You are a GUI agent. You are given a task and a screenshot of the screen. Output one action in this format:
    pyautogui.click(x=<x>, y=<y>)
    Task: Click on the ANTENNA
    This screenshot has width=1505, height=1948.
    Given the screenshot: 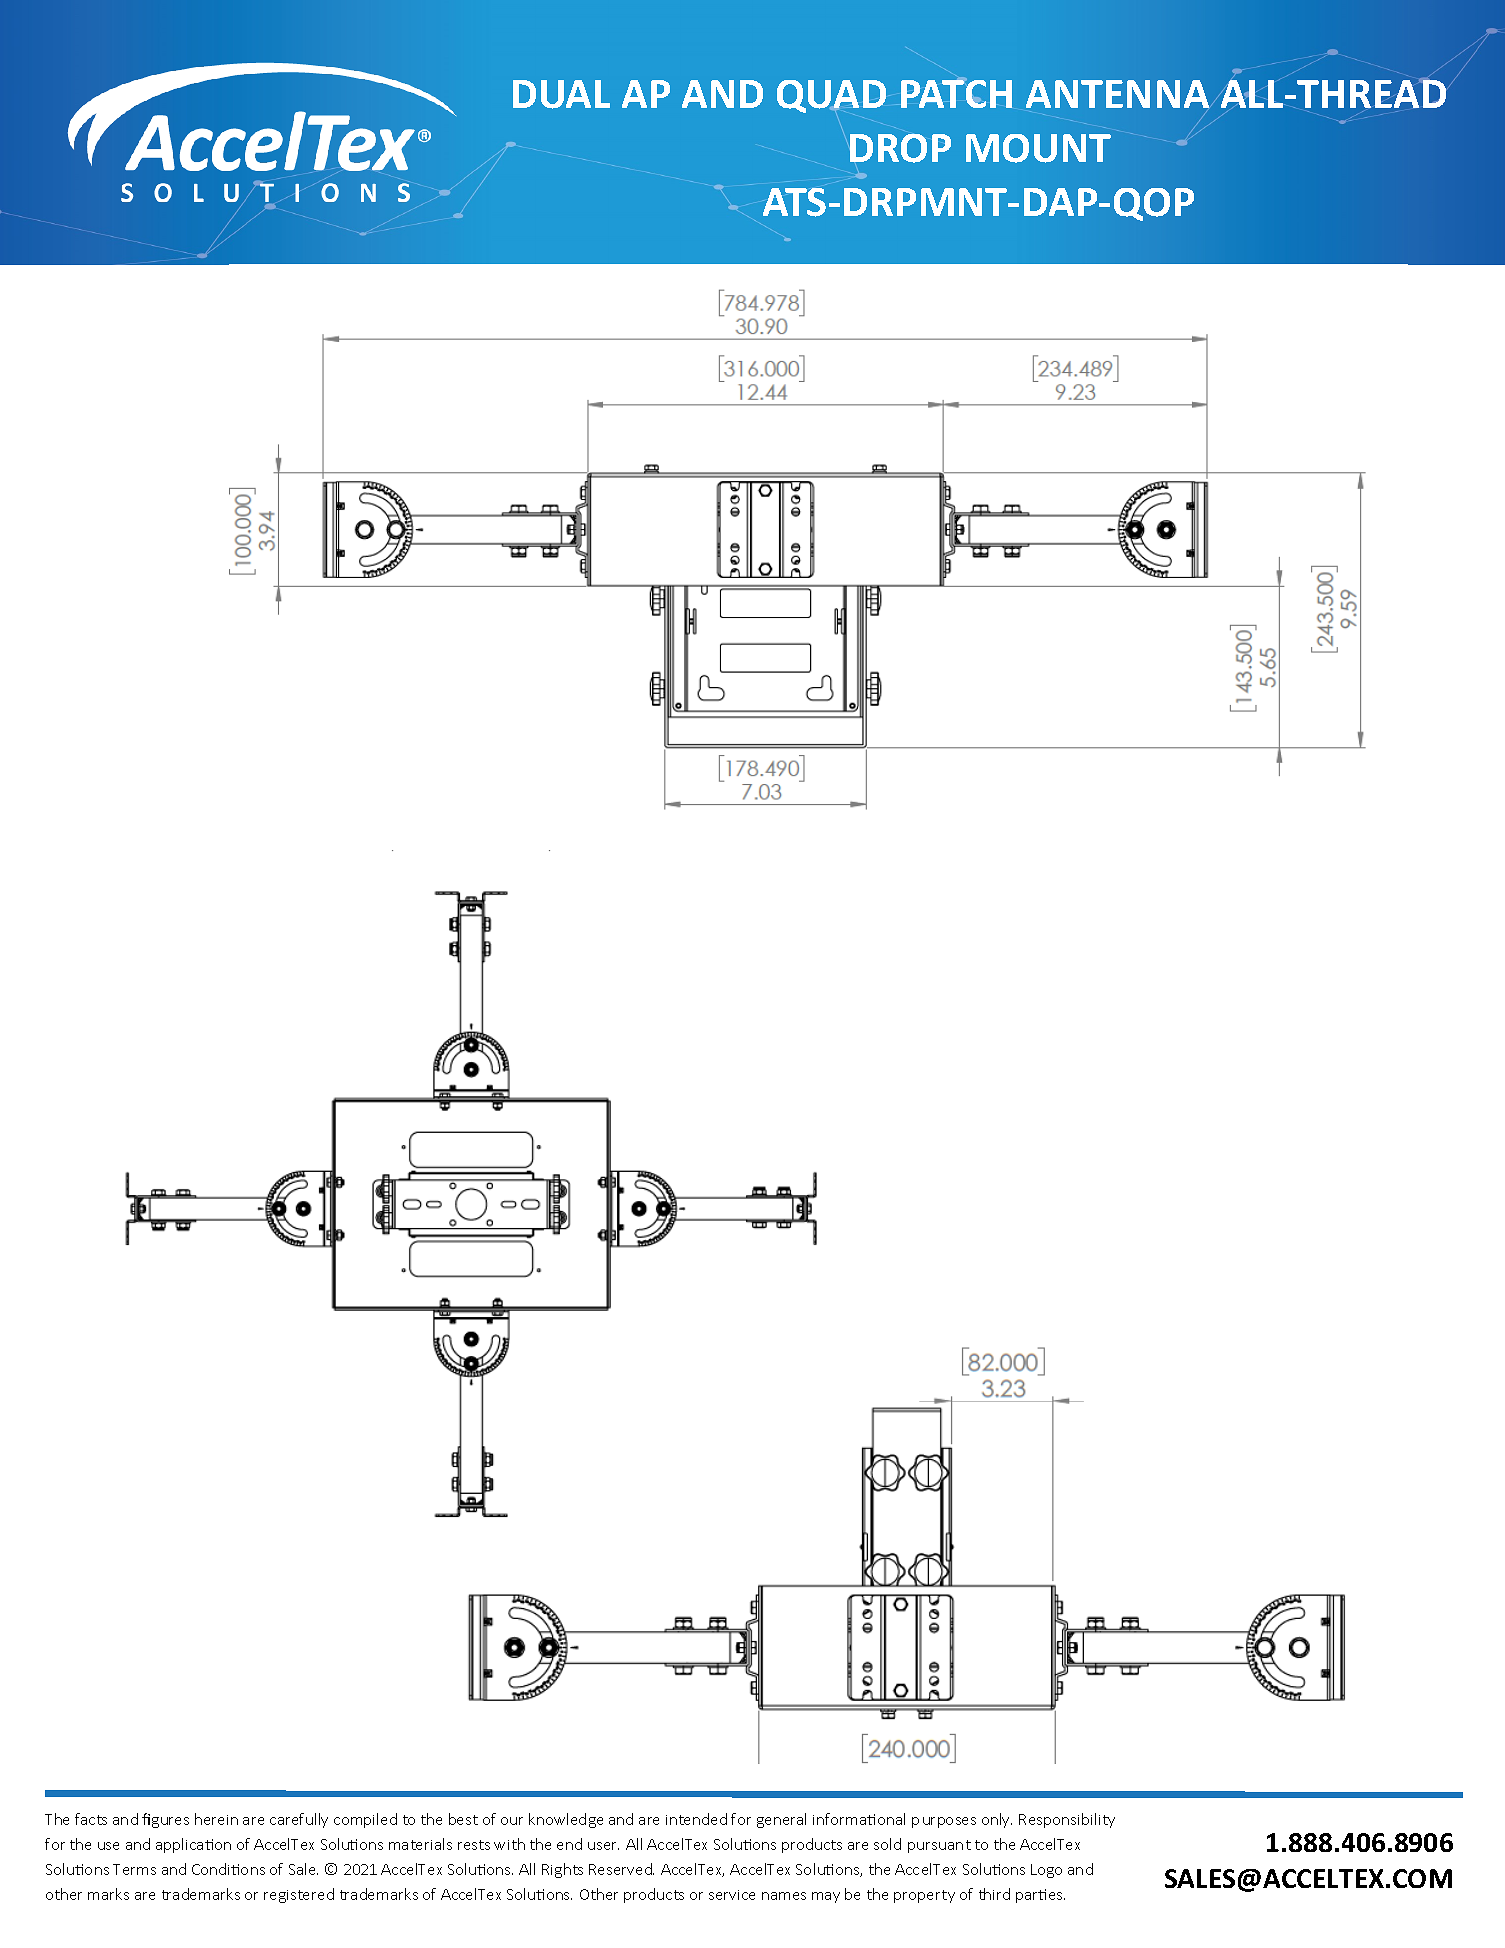 What is the action you would take?
    pyautogui.click(x=1117, y=94)
